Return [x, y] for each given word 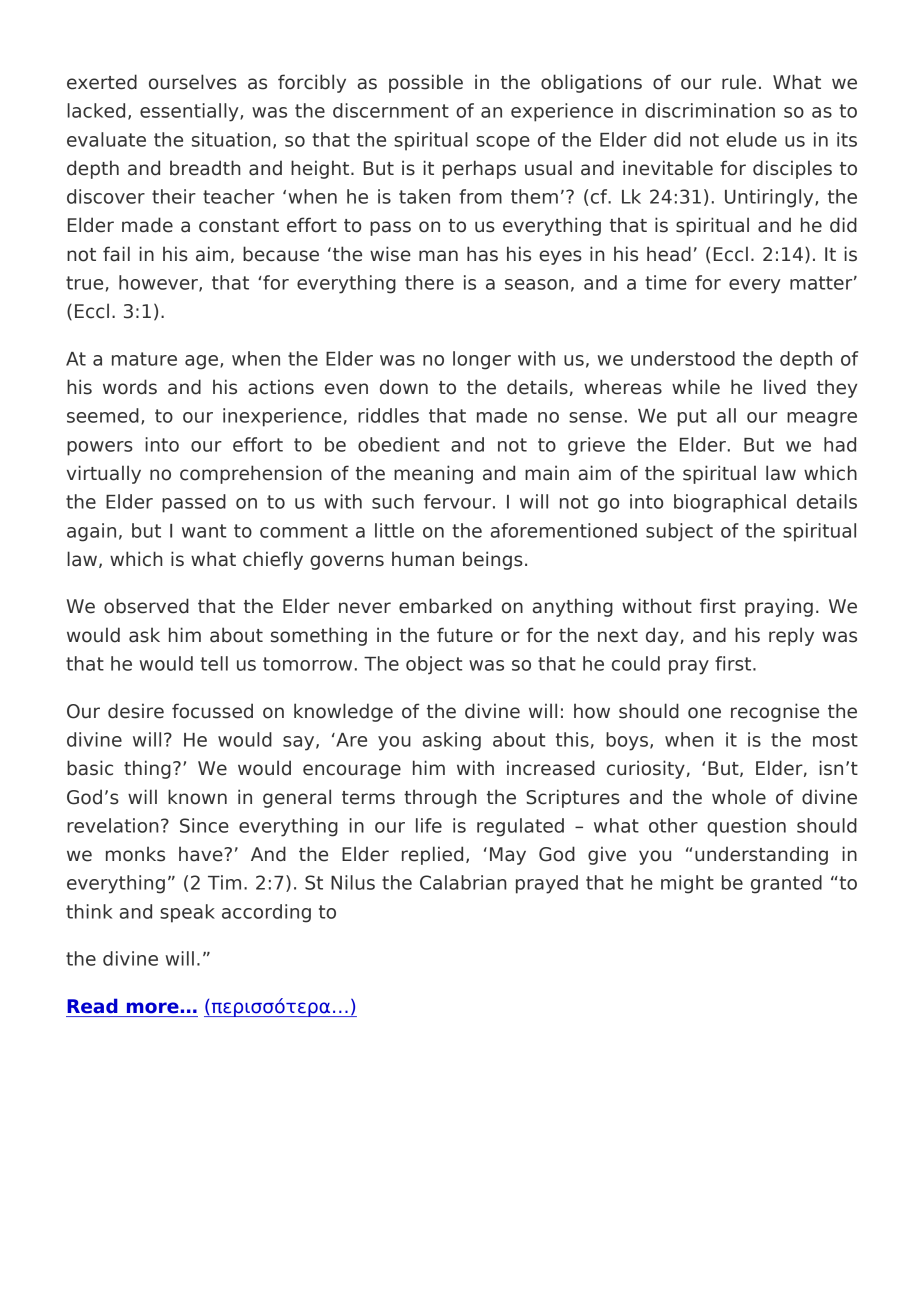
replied [432, 855]
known [197, 797]
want [204, 531]
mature [144, 359]
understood [683, 358]
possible [426, 83]
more [153, 1007]
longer [482, 360]
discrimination [710, 110]
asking [452, 741]
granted [786, 884]
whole [739, 797]
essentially [190, 112]
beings [493, 560]
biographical [730, 503]
